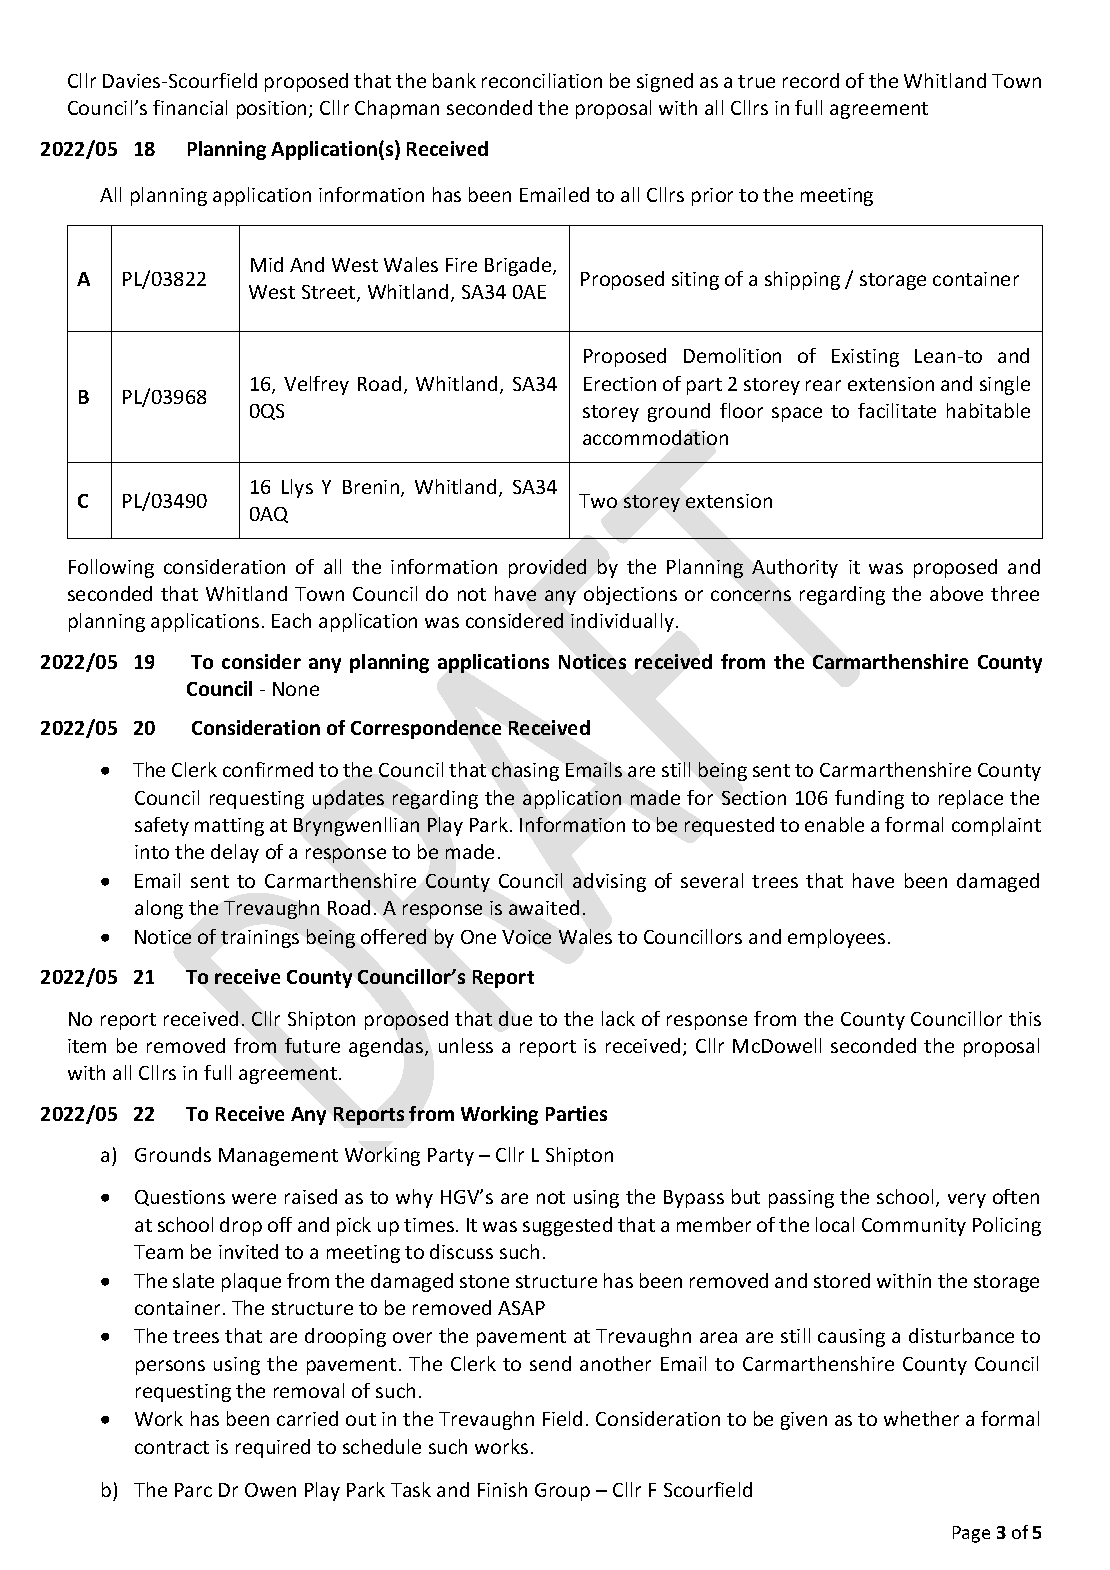  I want to click on matting, so click(229, 827).
